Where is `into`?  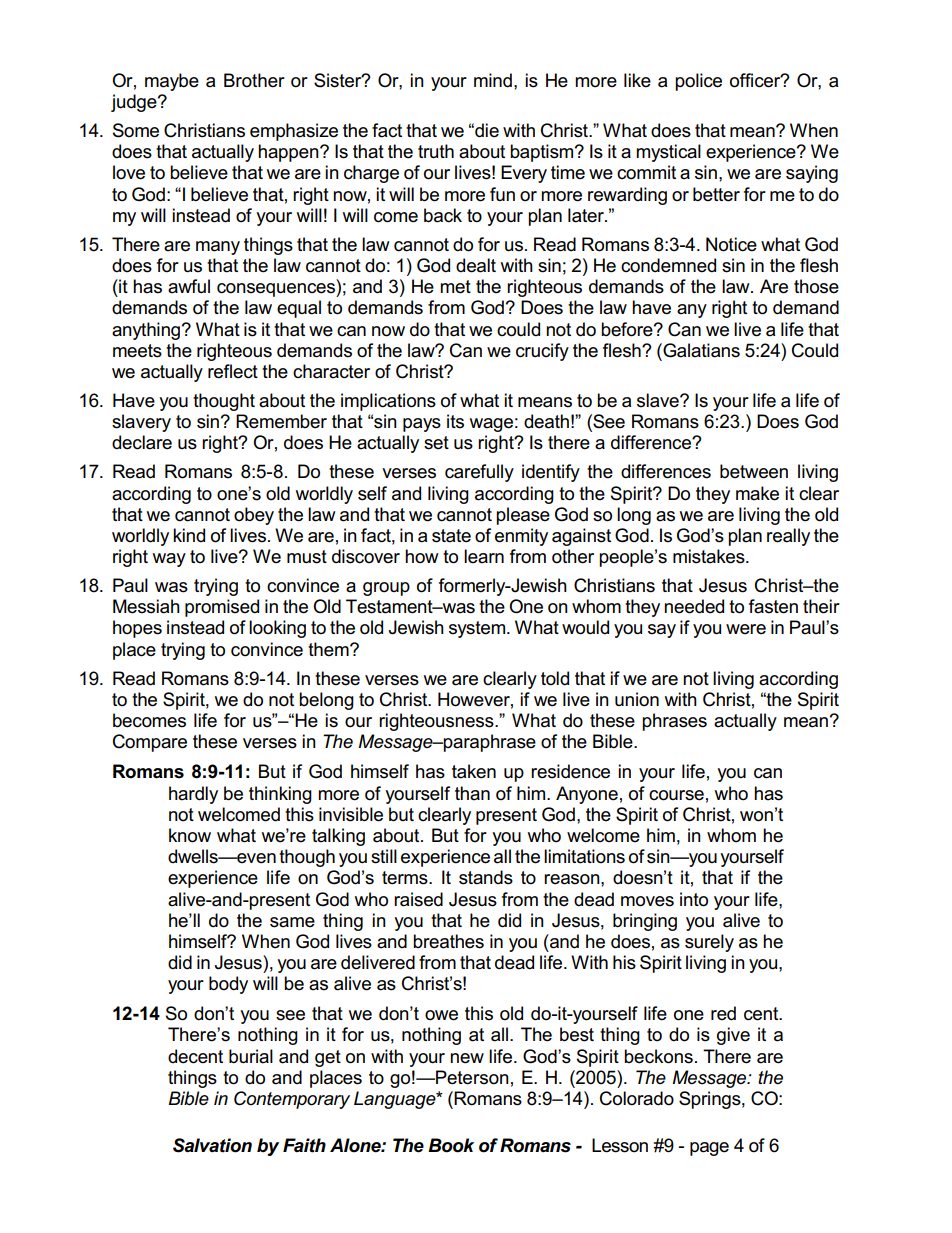
into is located at coordinates (694, 899).
